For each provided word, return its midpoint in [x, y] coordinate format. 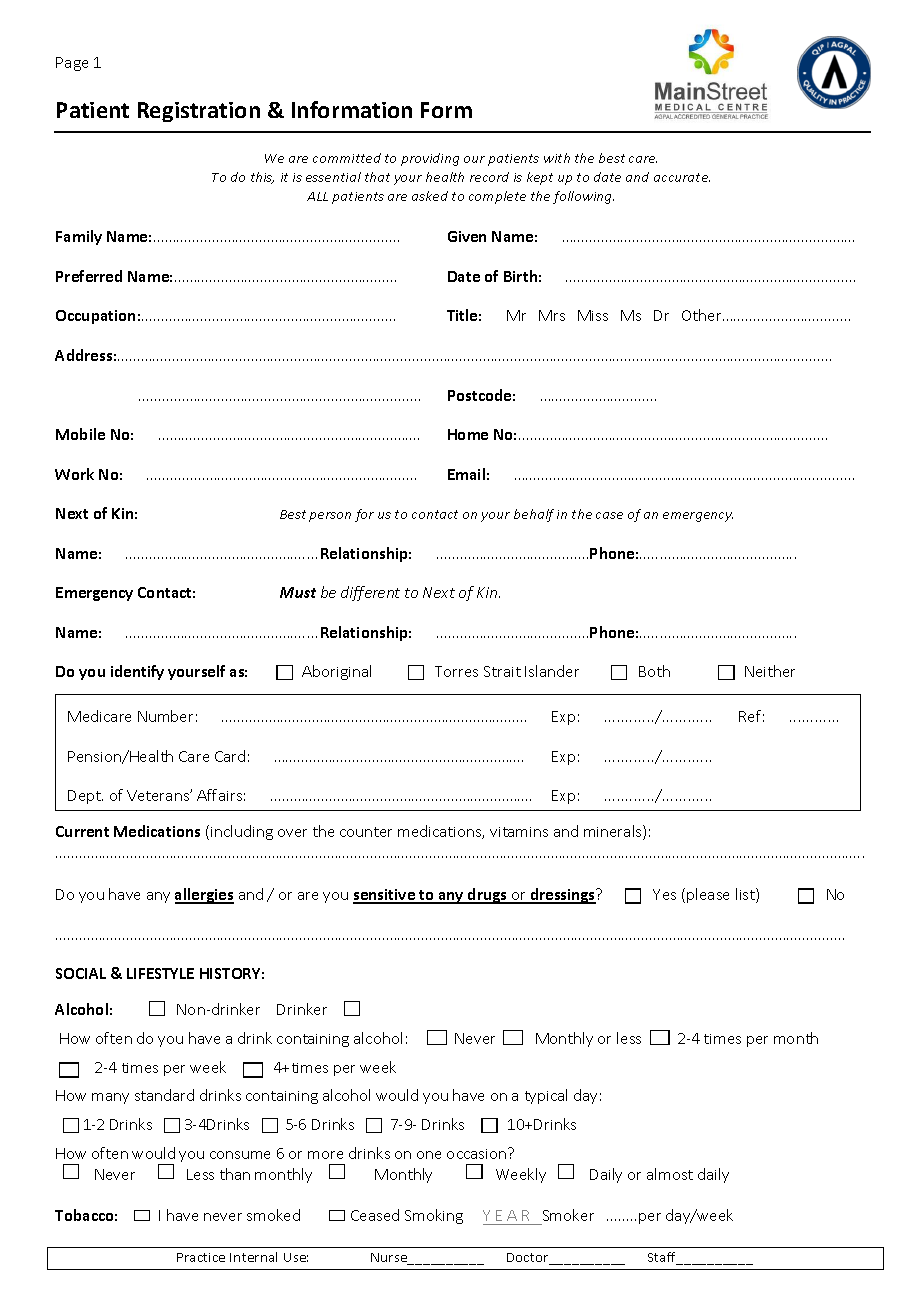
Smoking [434, 1216]
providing [430, 159]
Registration [199, 112]
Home [468, 434]
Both [654, 671]
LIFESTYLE [160, 973]
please [708, 895]
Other [703, 315]
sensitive [385, 896]
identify [137, 672]
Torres [456, 671]
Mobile [80, 434]
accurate [682, 177]
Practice [201, 1257]
